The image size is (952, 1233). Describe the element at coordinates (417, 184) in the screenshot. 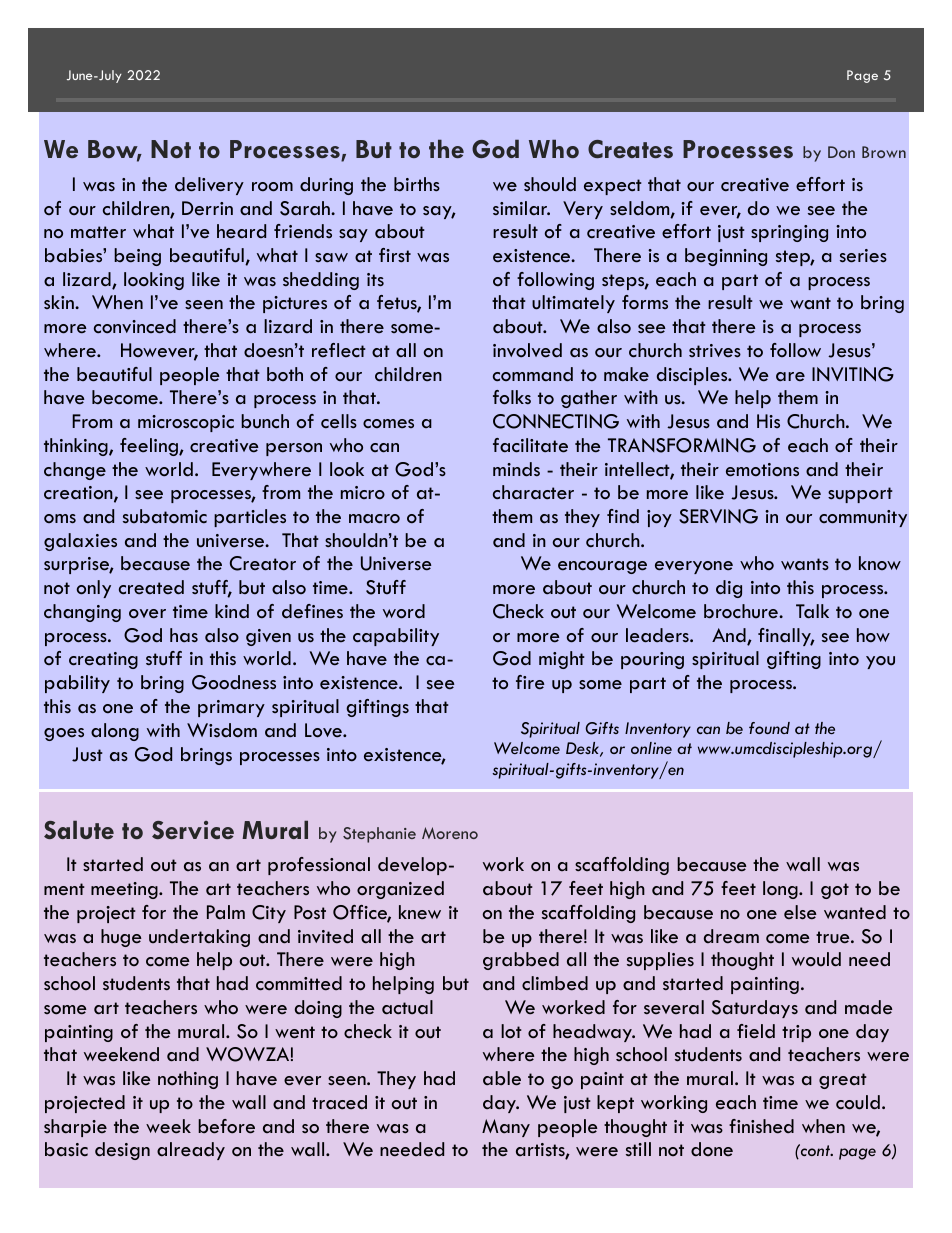

I see `births` at that location.
